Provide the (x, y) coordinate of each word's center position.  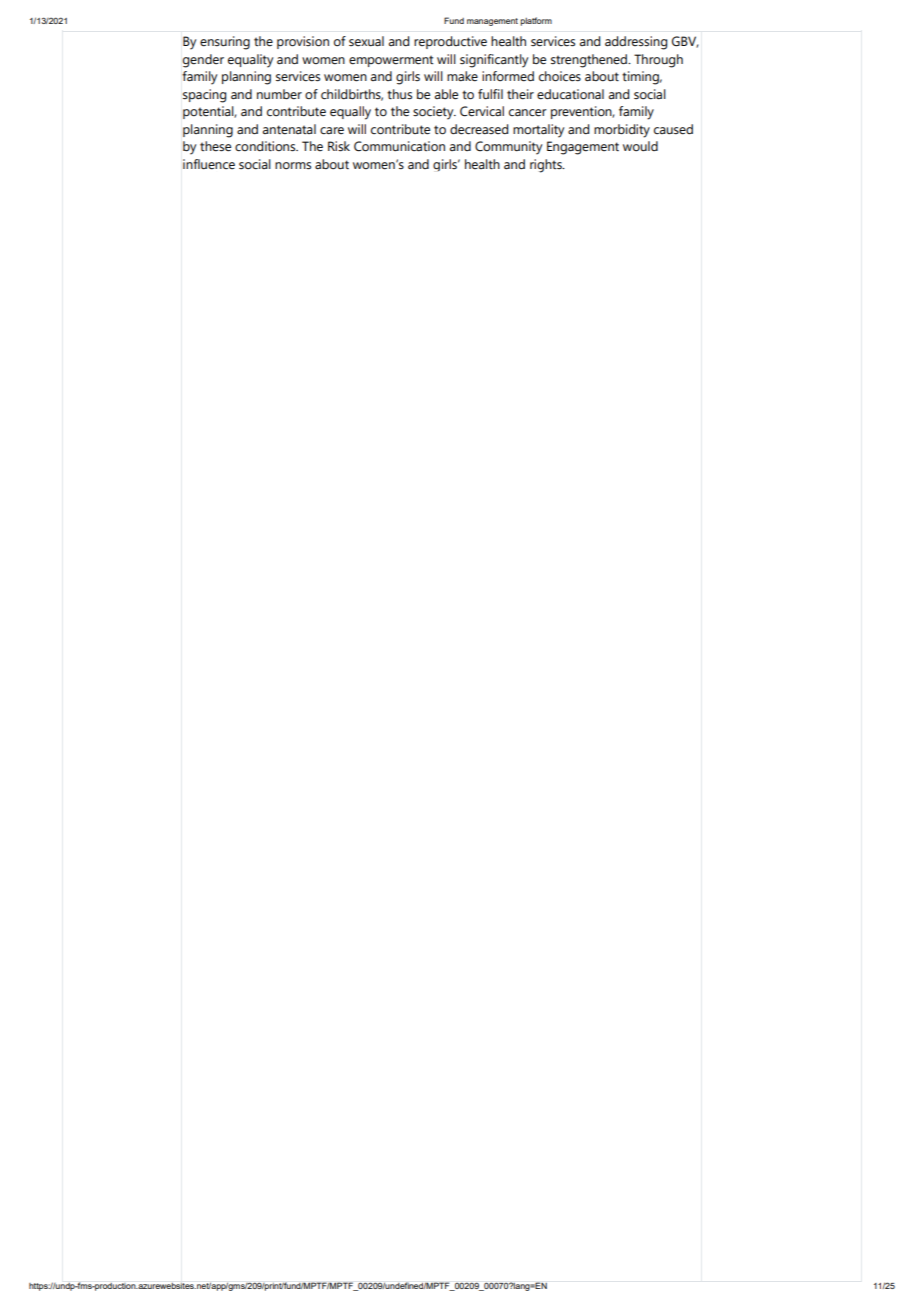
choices (560, 76)
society (434, 113)
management (492, 22)
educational (570, 94)
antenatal (289, 129)
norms (293, 166)
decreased (479, 129)
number (279, 94)
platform (536, 21)
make (462, 76)
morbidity (622, 131)
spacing (204, 96)
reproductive (450, 42)
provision (303, 42)
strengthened (590, 61)
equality (250, 61)
